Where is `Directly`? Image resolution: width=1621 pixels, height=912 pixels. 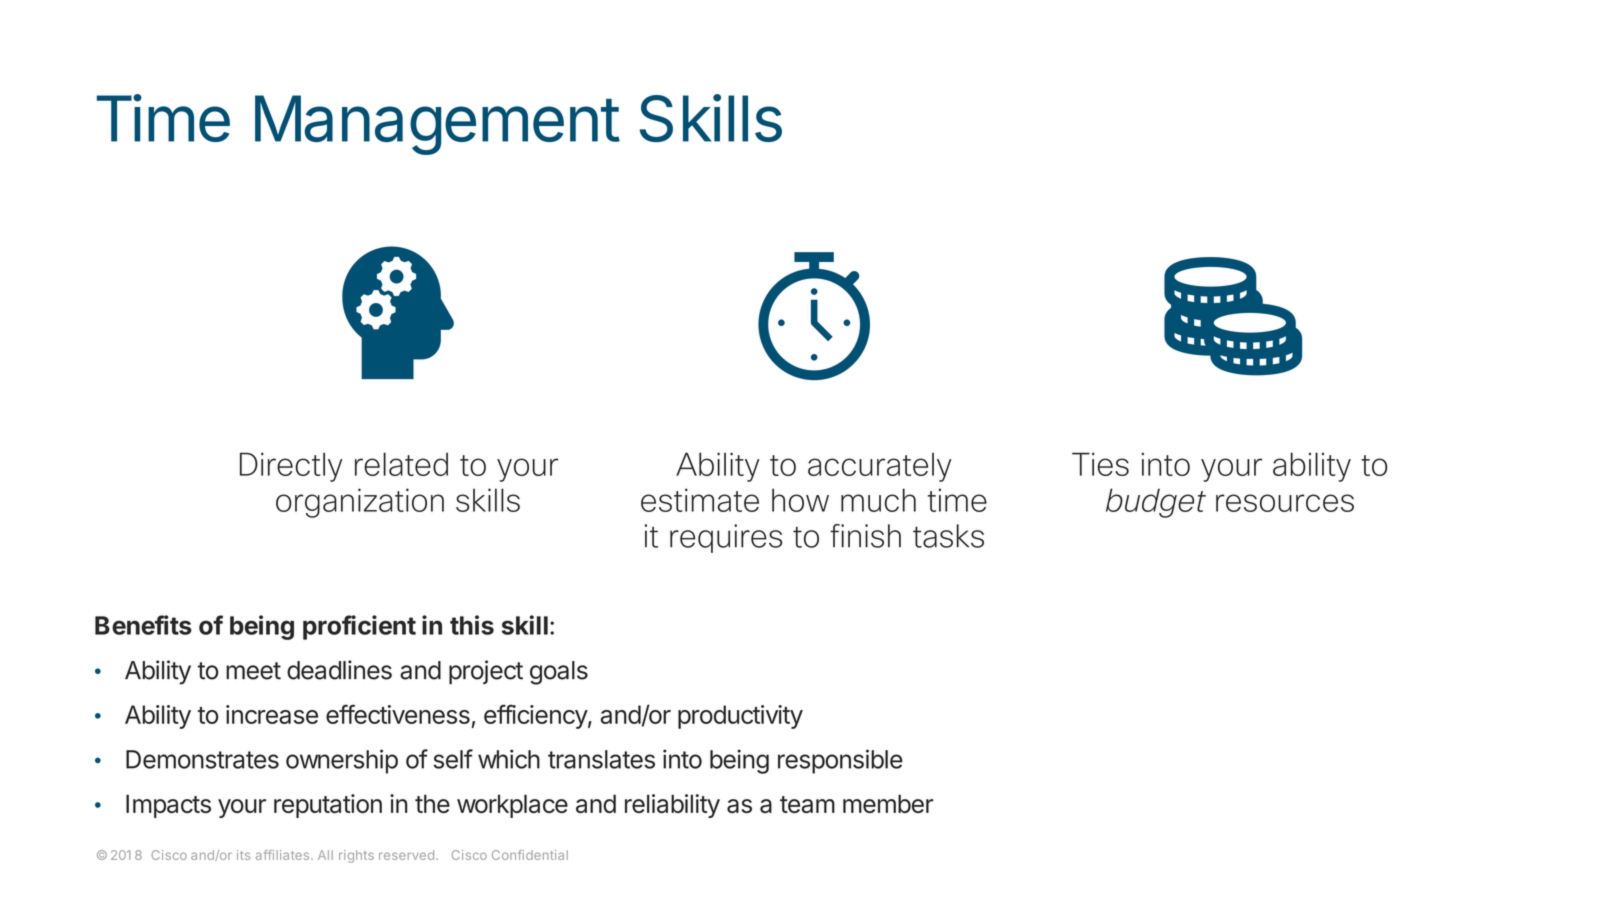 Directly is located at coordinates (291, 467).
